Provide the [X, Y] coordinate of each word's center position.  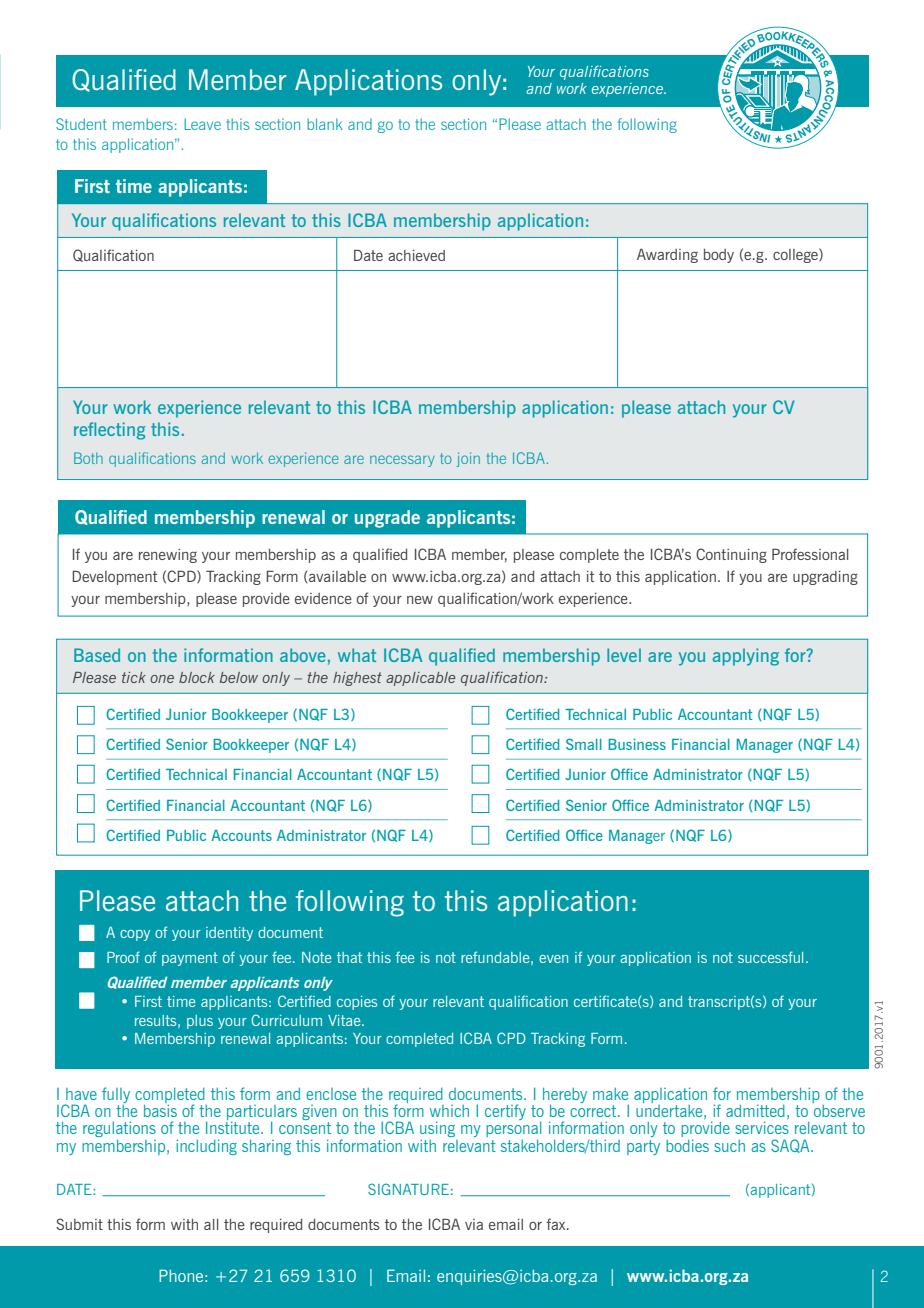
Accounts [241, 835]
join [468, 459]
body [719, 256]
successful [770, 957]
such [729, 1146]
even [553, 959]
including [206, 1147]
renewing [168, 556]
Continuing [731, 555]
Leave [202, 124]
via [474, 1224]
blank [325, 124]
